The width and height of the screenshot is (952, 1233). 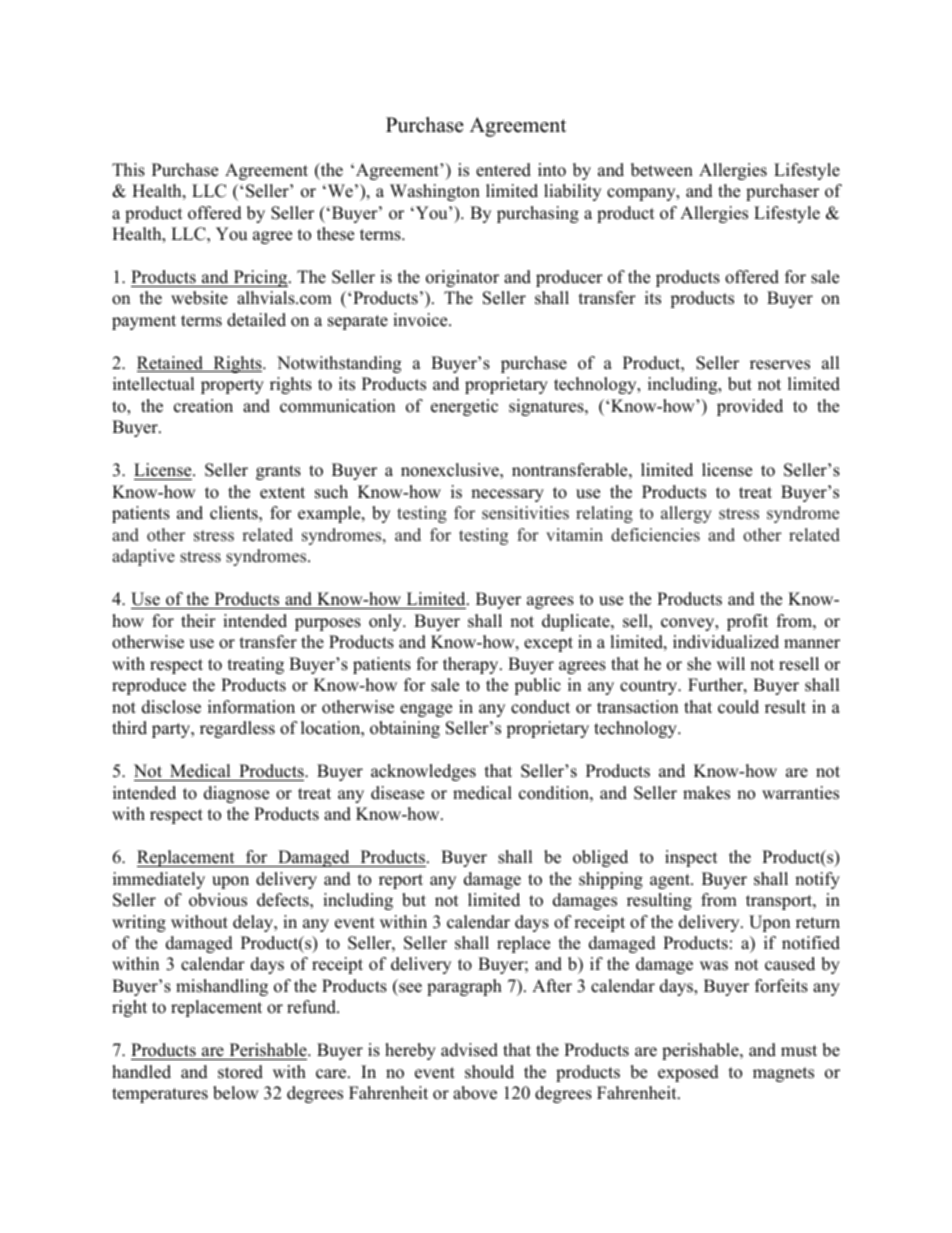 What do you see at coordinates (726, 642) in the screenshot?
I see `individualized` at bounding box center [726, 642].
